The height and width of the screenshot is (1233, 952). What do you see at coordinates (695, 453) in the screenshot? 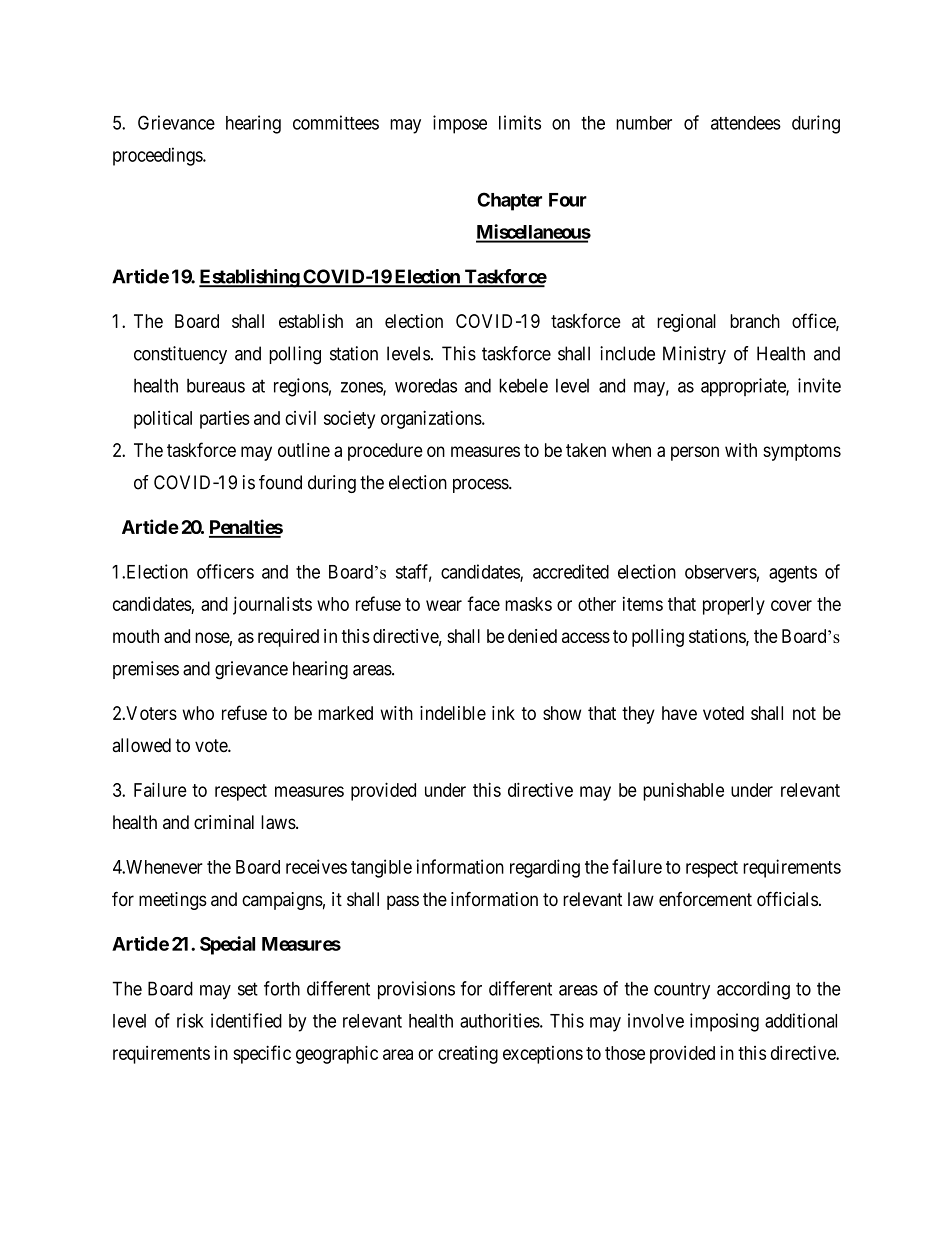
I see `person` at bounding box center [695, 453].
